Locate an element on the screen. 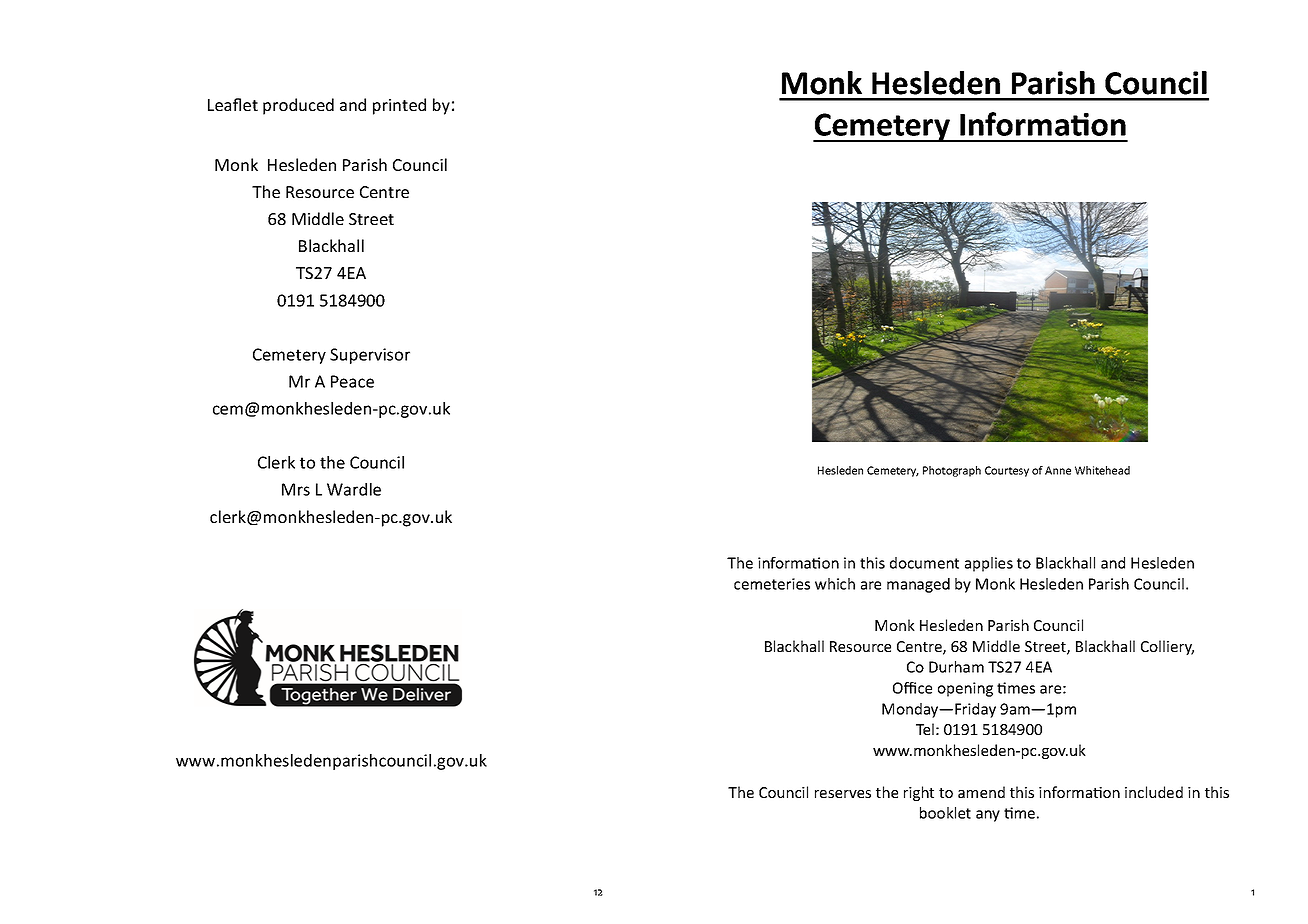 This screenshot has width=1308, height=924. Supervisor is located at coordinates (370, 356).
